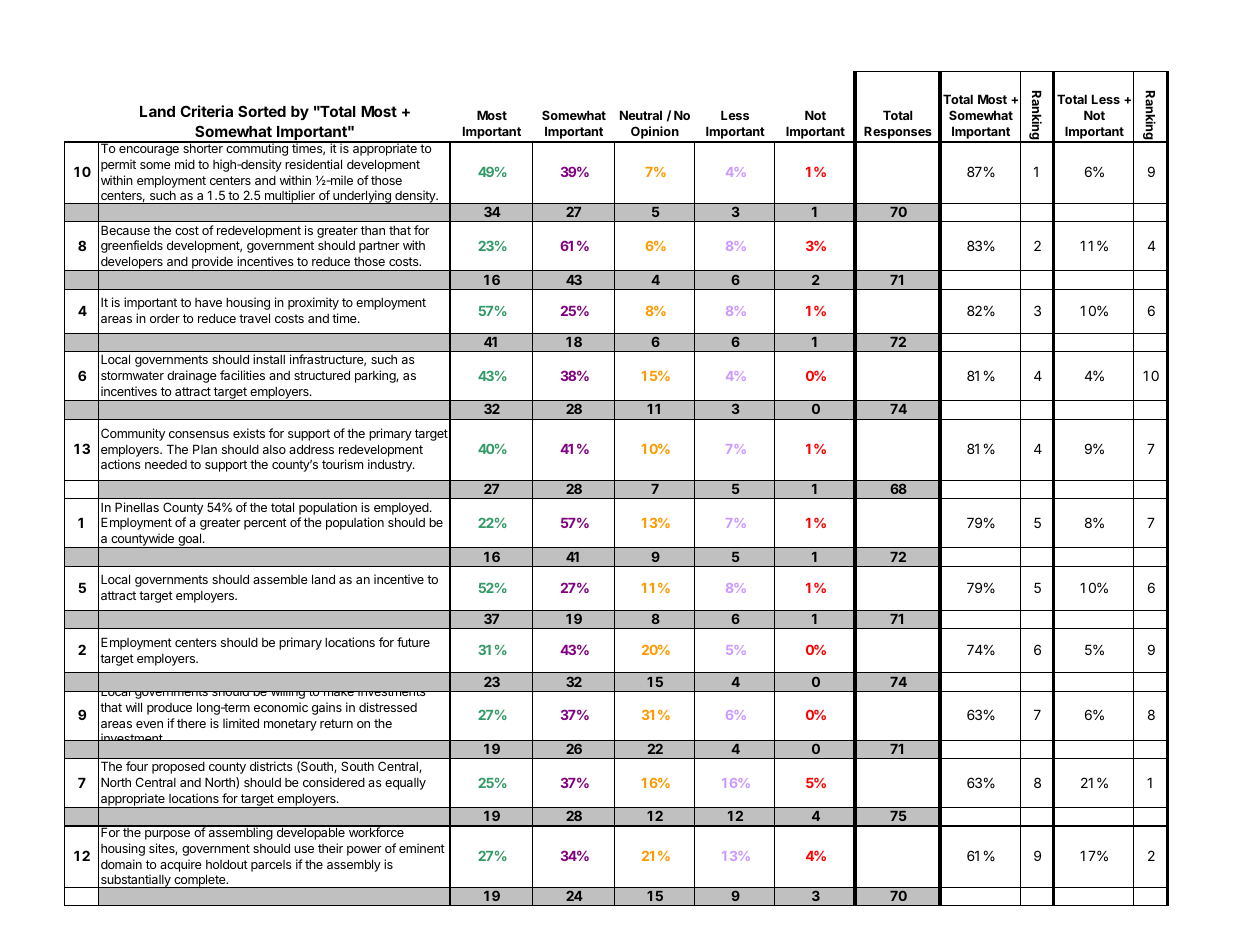 This document has width=1233, height=952. What do you see at coordinates (422, 848) in the document?
I see `eminent` at bounding box center [422, 848].
